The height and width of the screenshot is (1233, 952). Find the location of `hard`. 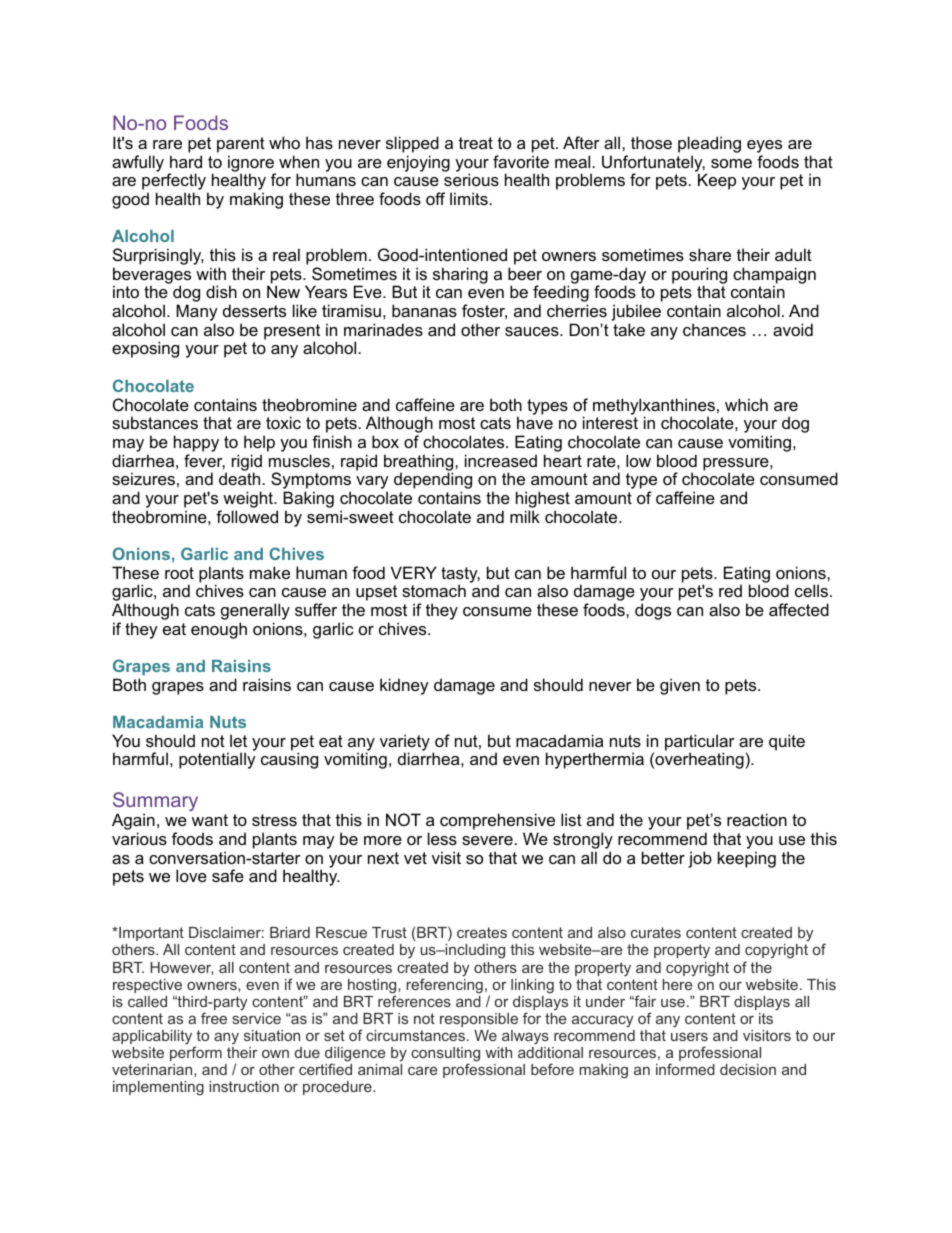

hard is located at coordinates (186, 161).
